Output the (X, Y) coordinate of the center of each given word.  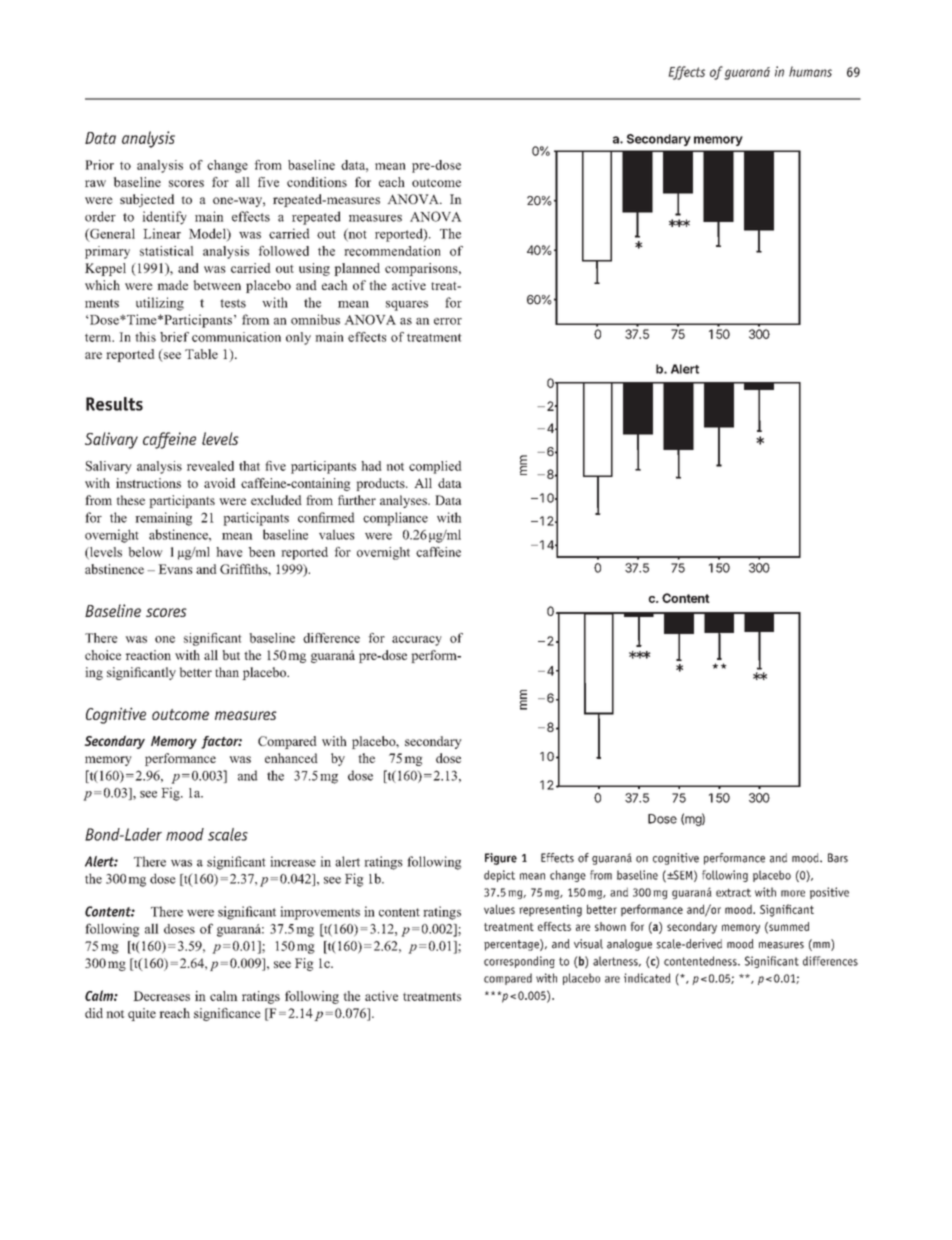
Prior (99, 165)
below (146, 552)
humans (810, 71)
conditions (317, 182)
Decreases (161, 996)
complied (435, 467)
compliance (395, 519)
